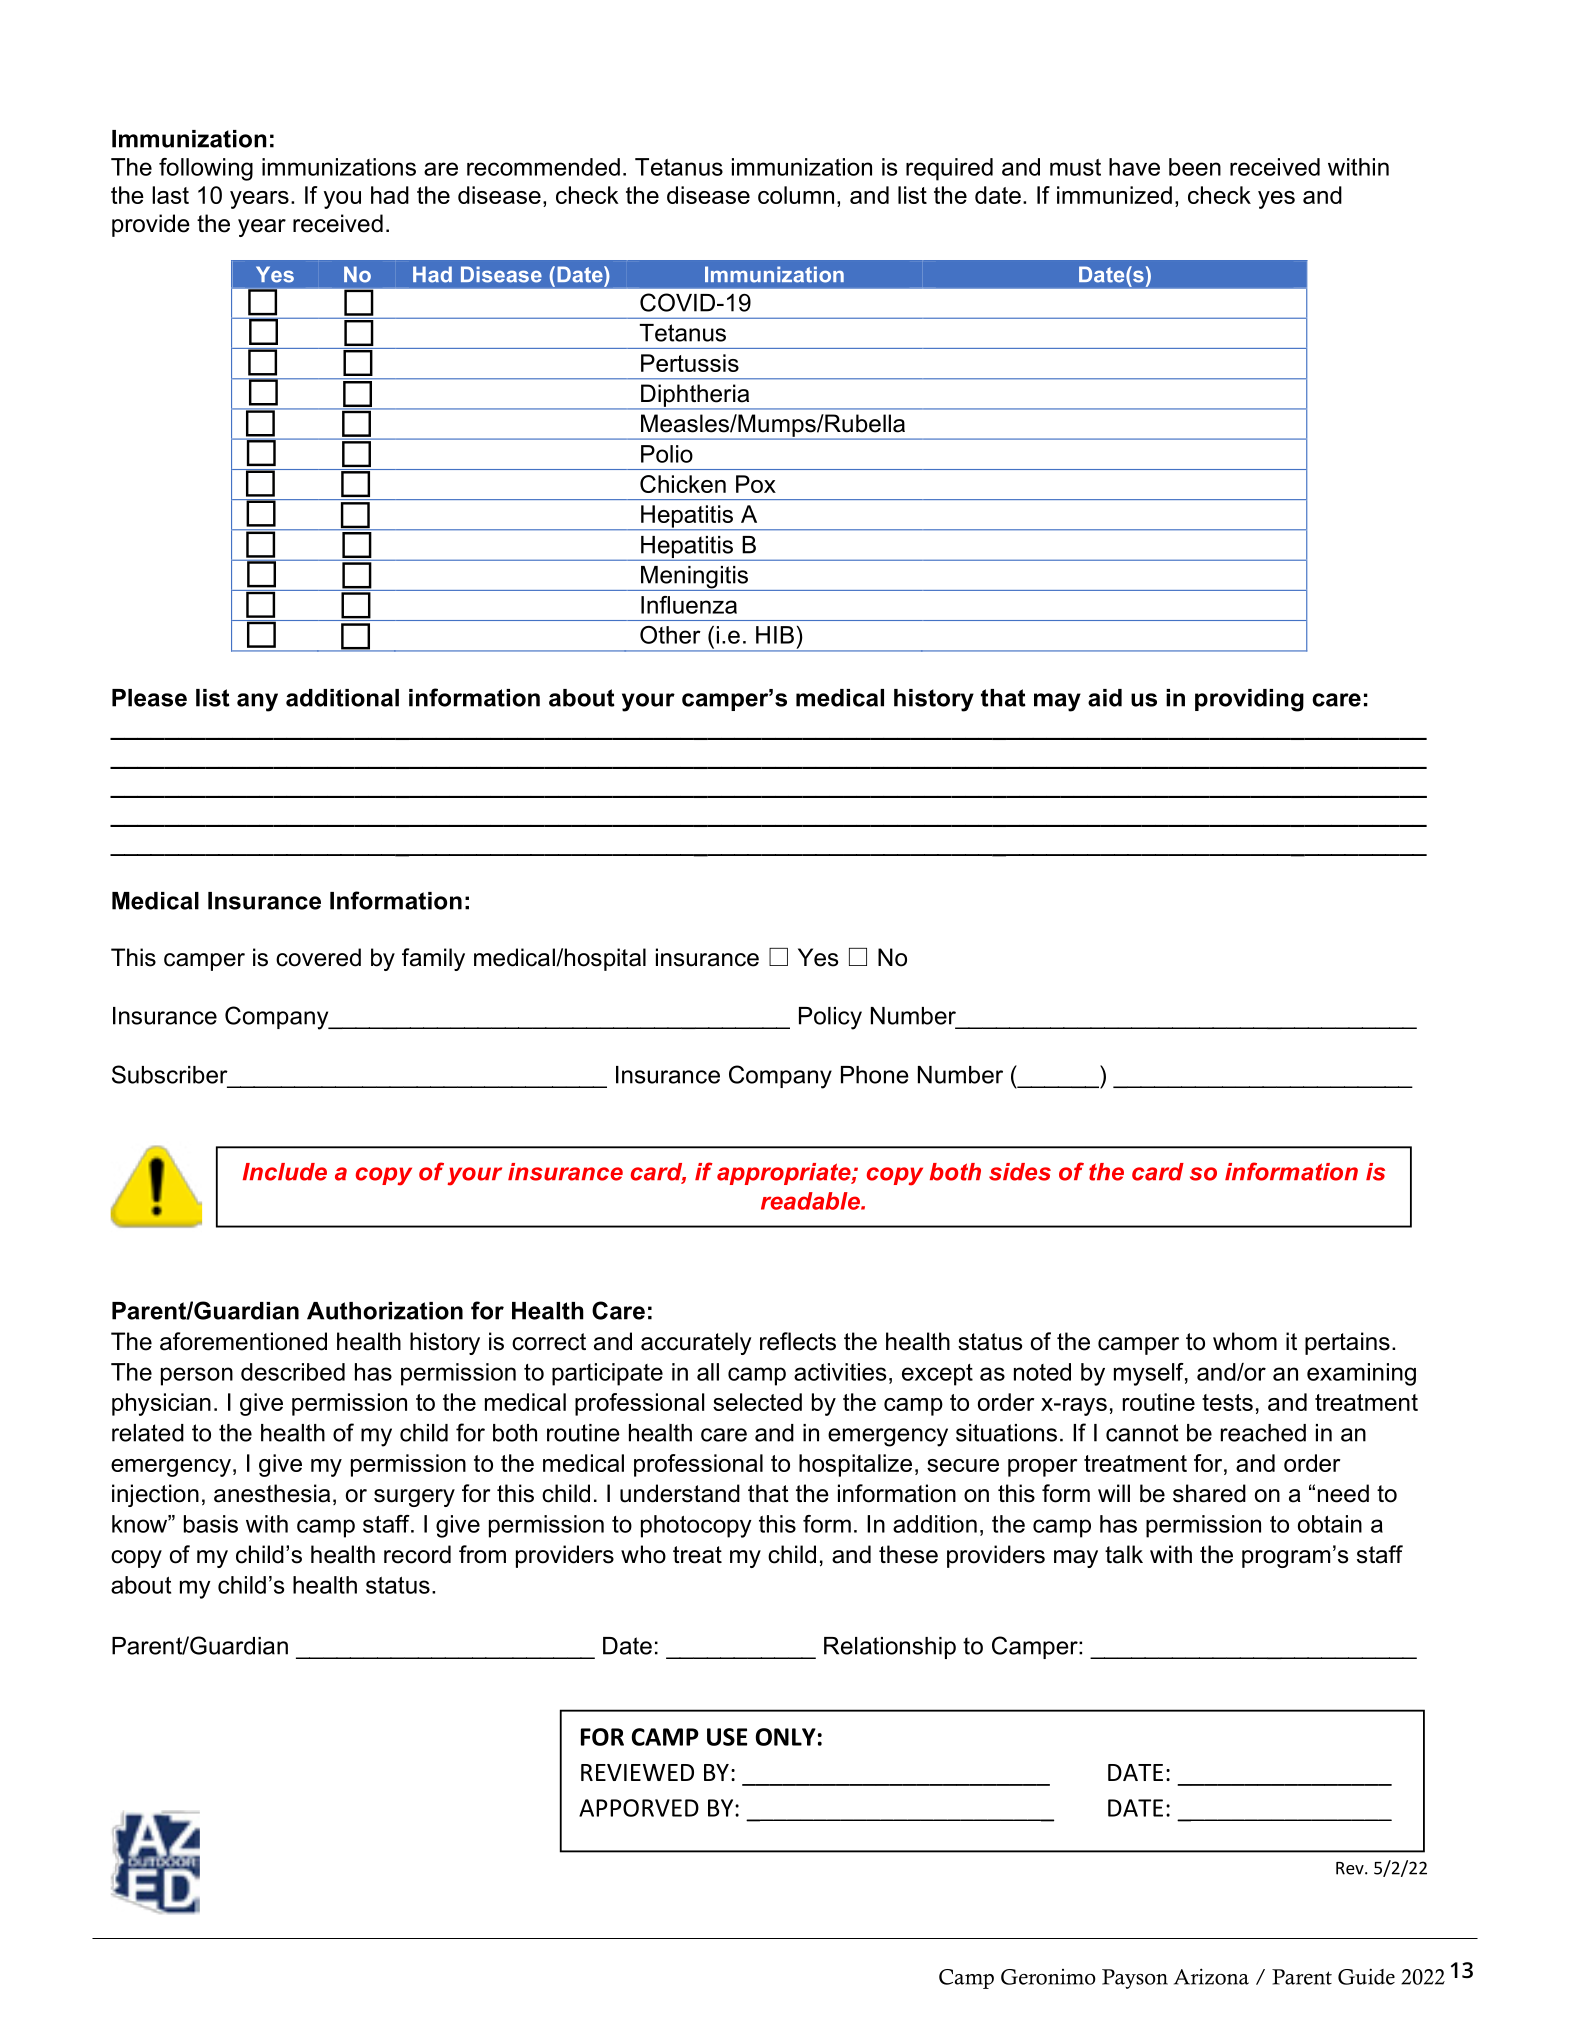  What do you see at coordinates (206, 169) in the screenshot?
I see `following` at bounding box center [206, 169].
